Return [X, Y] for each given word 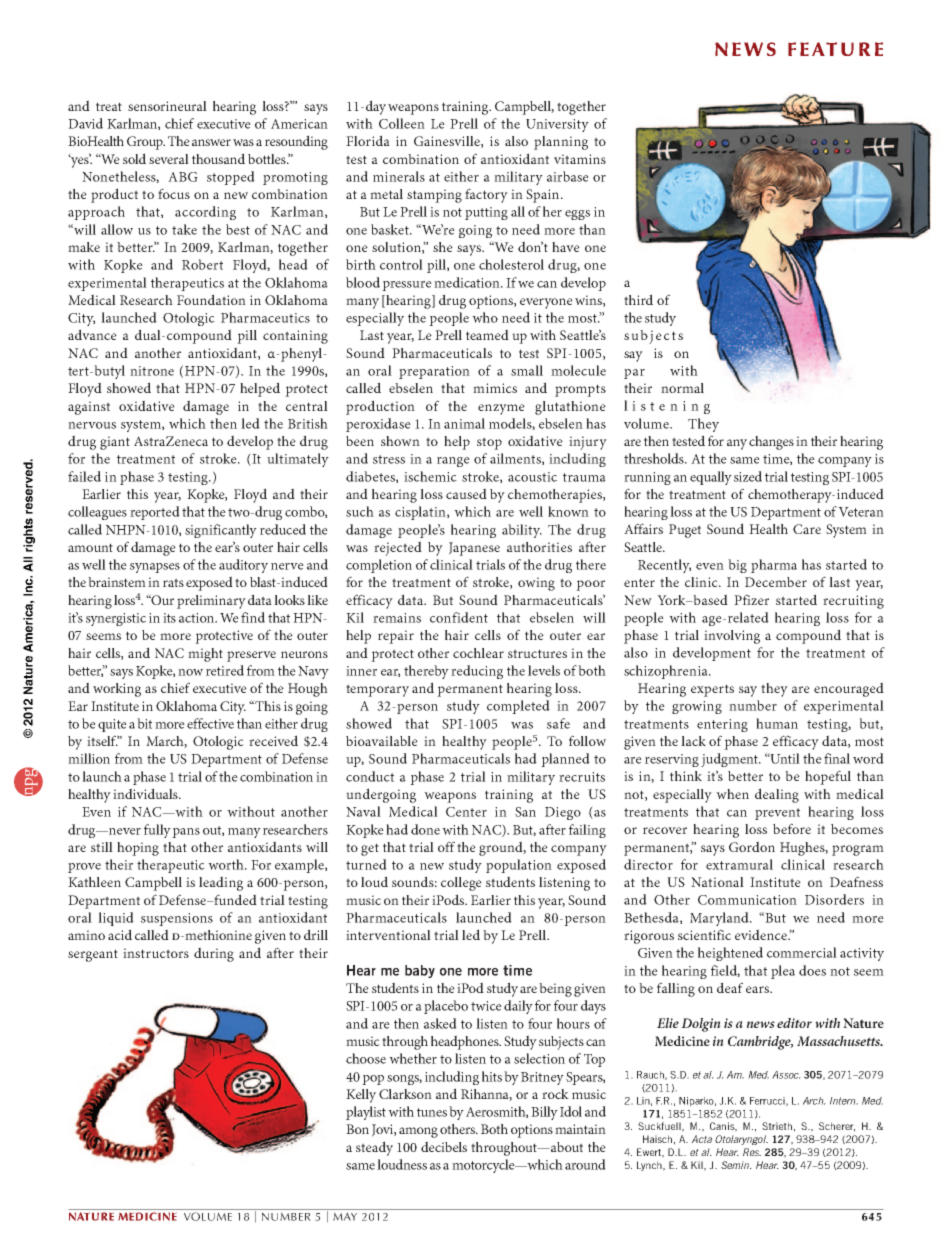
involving [732, 637]
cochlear [478, 653]
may [345, 1216]
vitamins [580, 159]
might [205, 655]
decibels [444, 1146]
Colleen [402, 123]
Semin [736, 1165]
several [169, 159]
